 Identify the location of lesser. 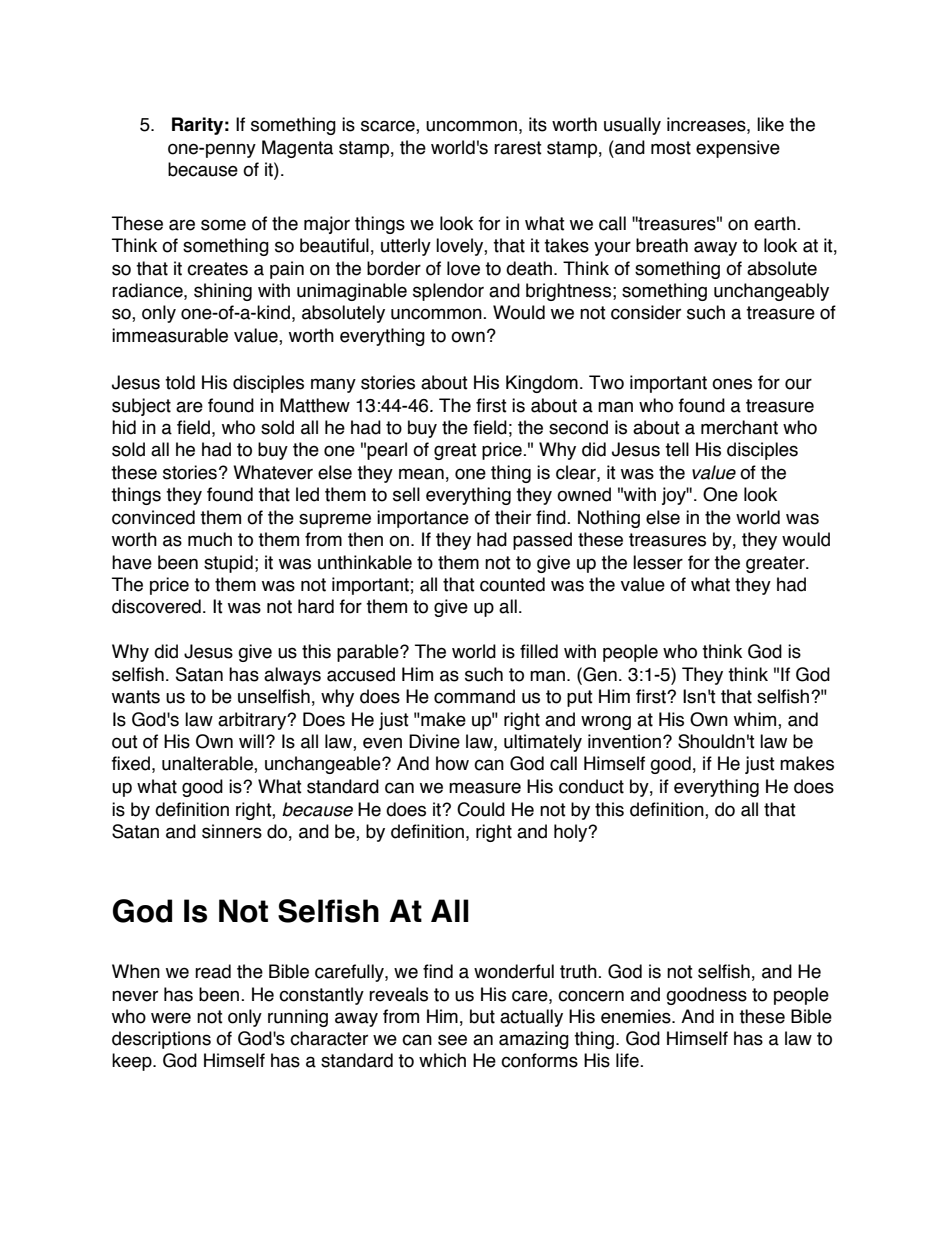
(658, 562).
